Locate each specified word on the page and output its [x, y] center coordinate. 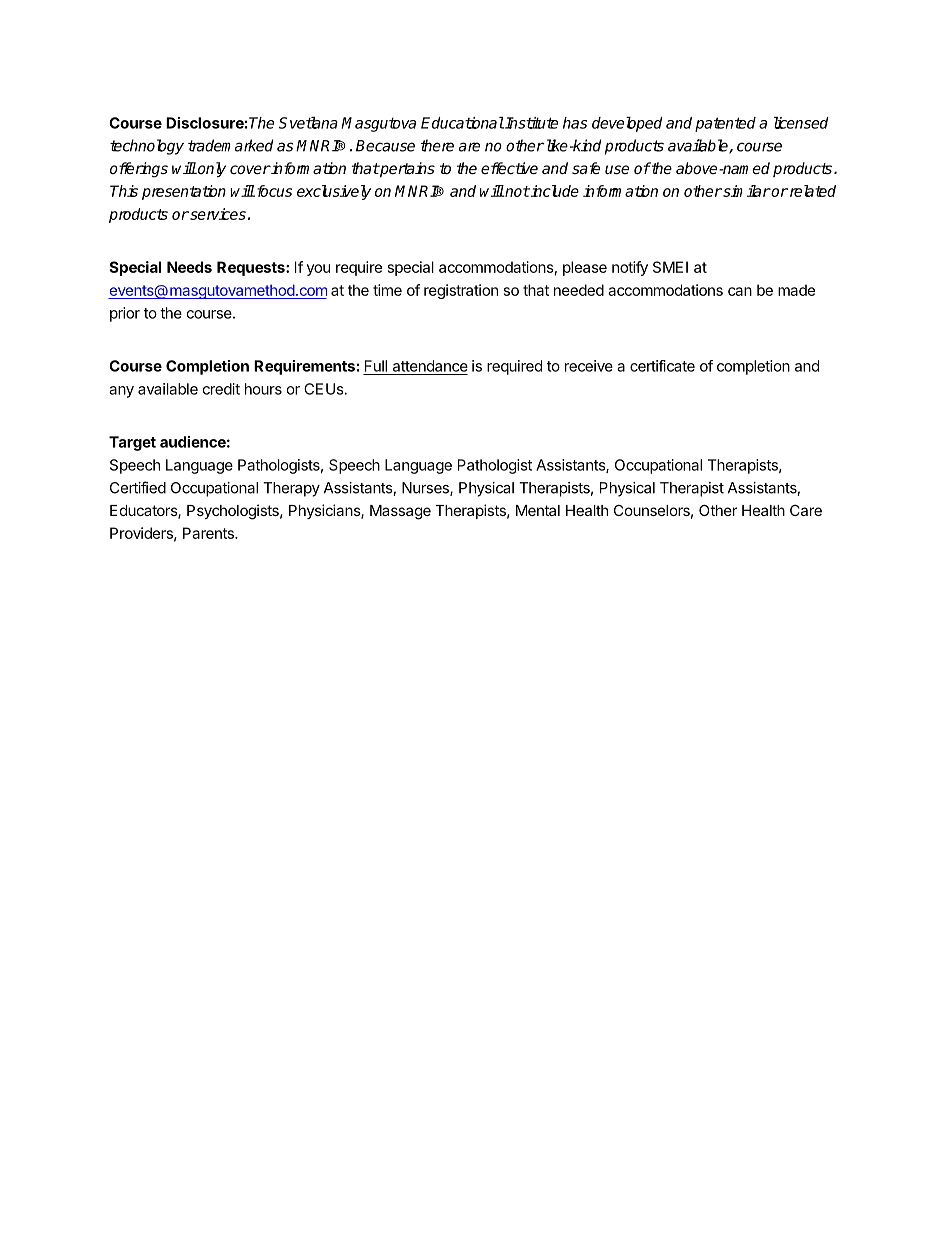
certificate [662, 366]
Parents [209, 533]
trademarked [230, 145]
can [740, 291]
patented [725, 124]
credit [221, 389]
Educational [462, 123]
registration [461, 291]
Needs [189, 267]
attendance [430, 366]
